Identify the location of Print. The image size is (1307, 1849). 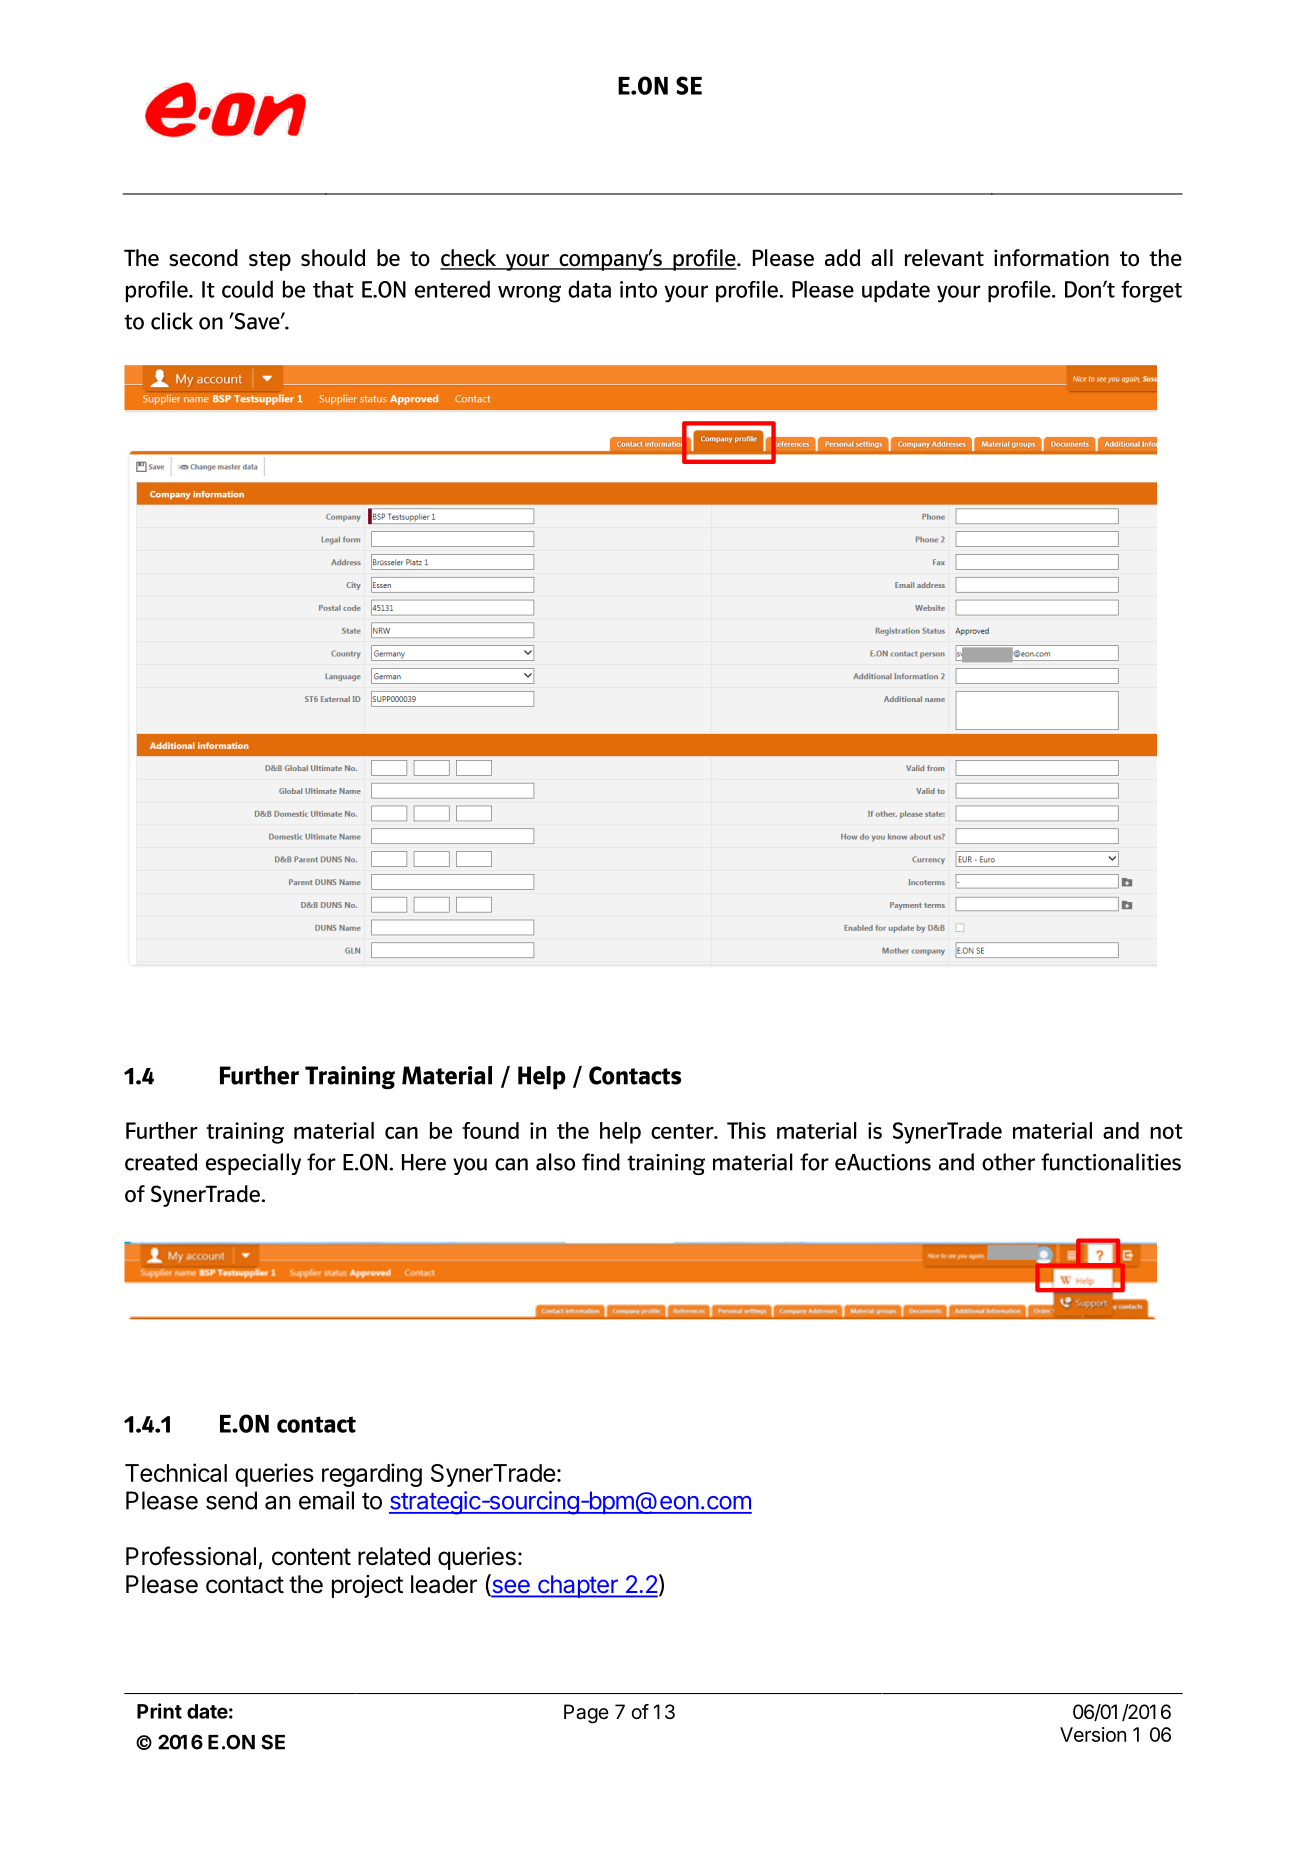
(159, 1711).
